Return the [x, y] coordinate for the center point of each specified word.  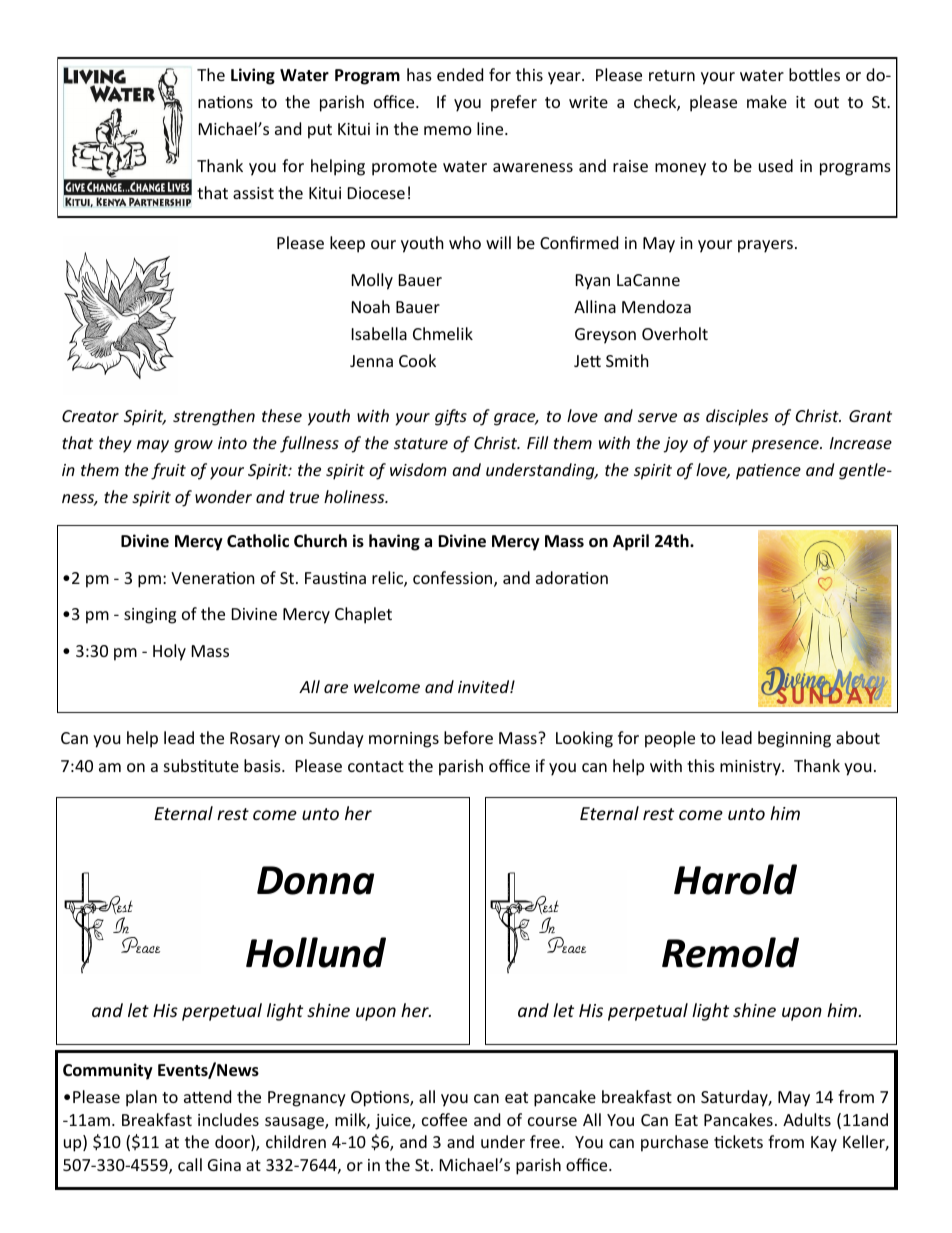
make [767, 101]
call [190, 1164]
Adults [807, 1119]
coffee [444, 1119]
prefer [514, 103]
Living [253, 76]
